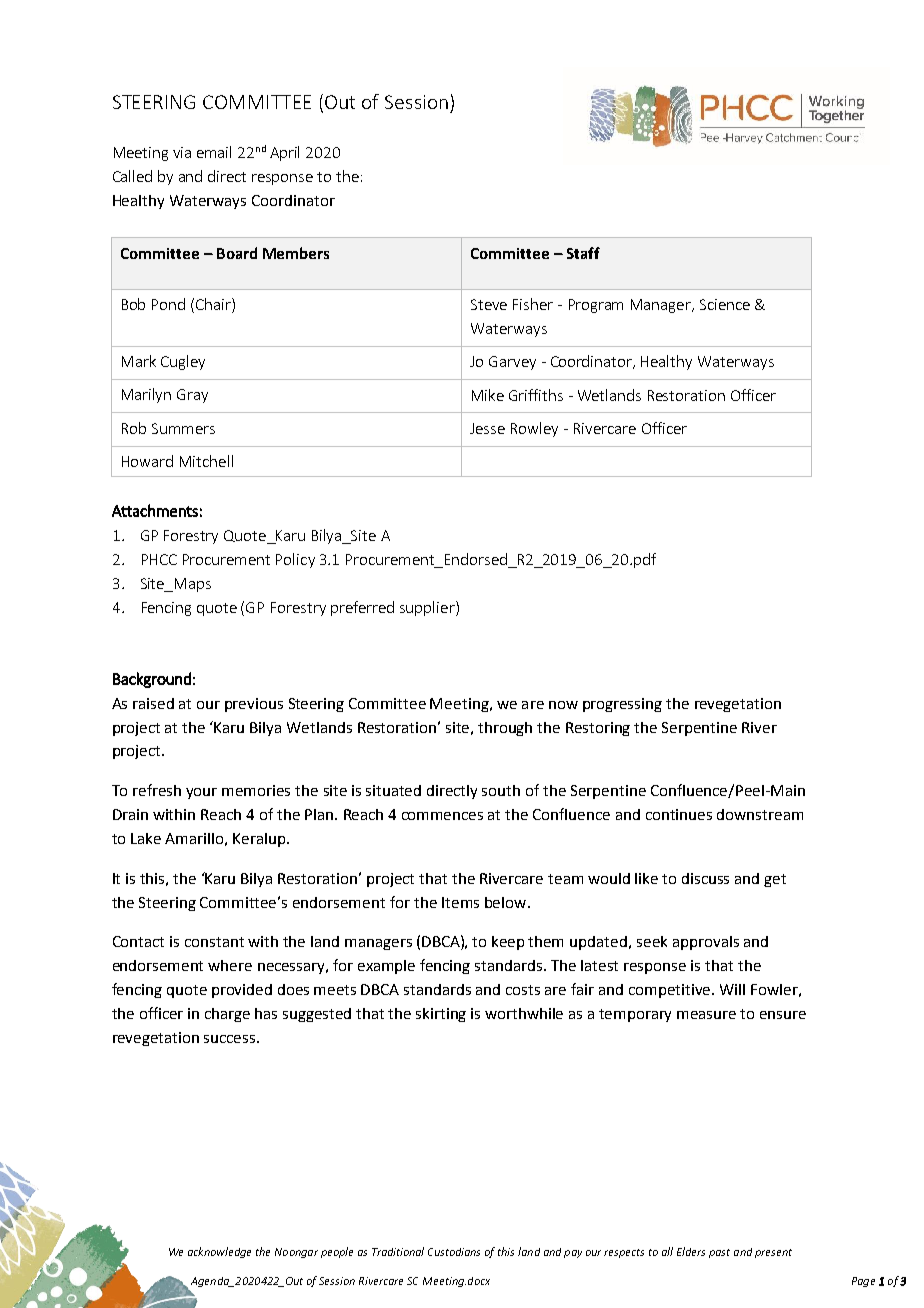  Describe the element at coordinates (725, 304) in the page. I see `Science` at that location.
